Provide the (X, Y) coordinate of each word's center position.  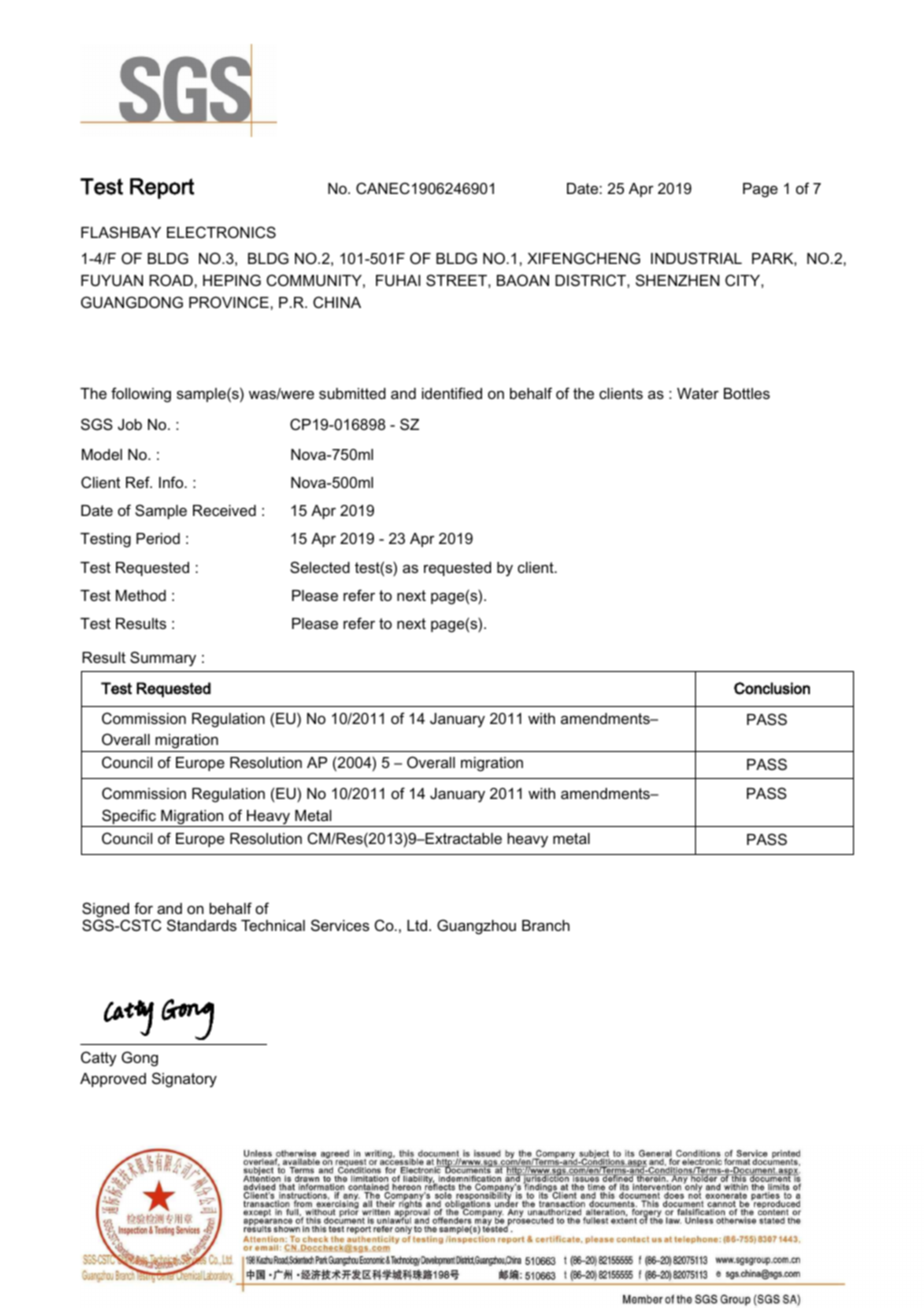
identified (452, 393)
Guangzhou (476, 927)
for (143, 908)
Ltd (418, 925)
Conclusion (772, 688)
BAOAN (523, 280)
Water (698, 393)
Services (340, 925)
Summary (163, 659)
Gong (140, 1059)
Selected (320, 567)
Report (162, 188)
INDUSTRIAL (696, 258)
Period (158, 538)
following (141, 395)
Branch (546, 925)
